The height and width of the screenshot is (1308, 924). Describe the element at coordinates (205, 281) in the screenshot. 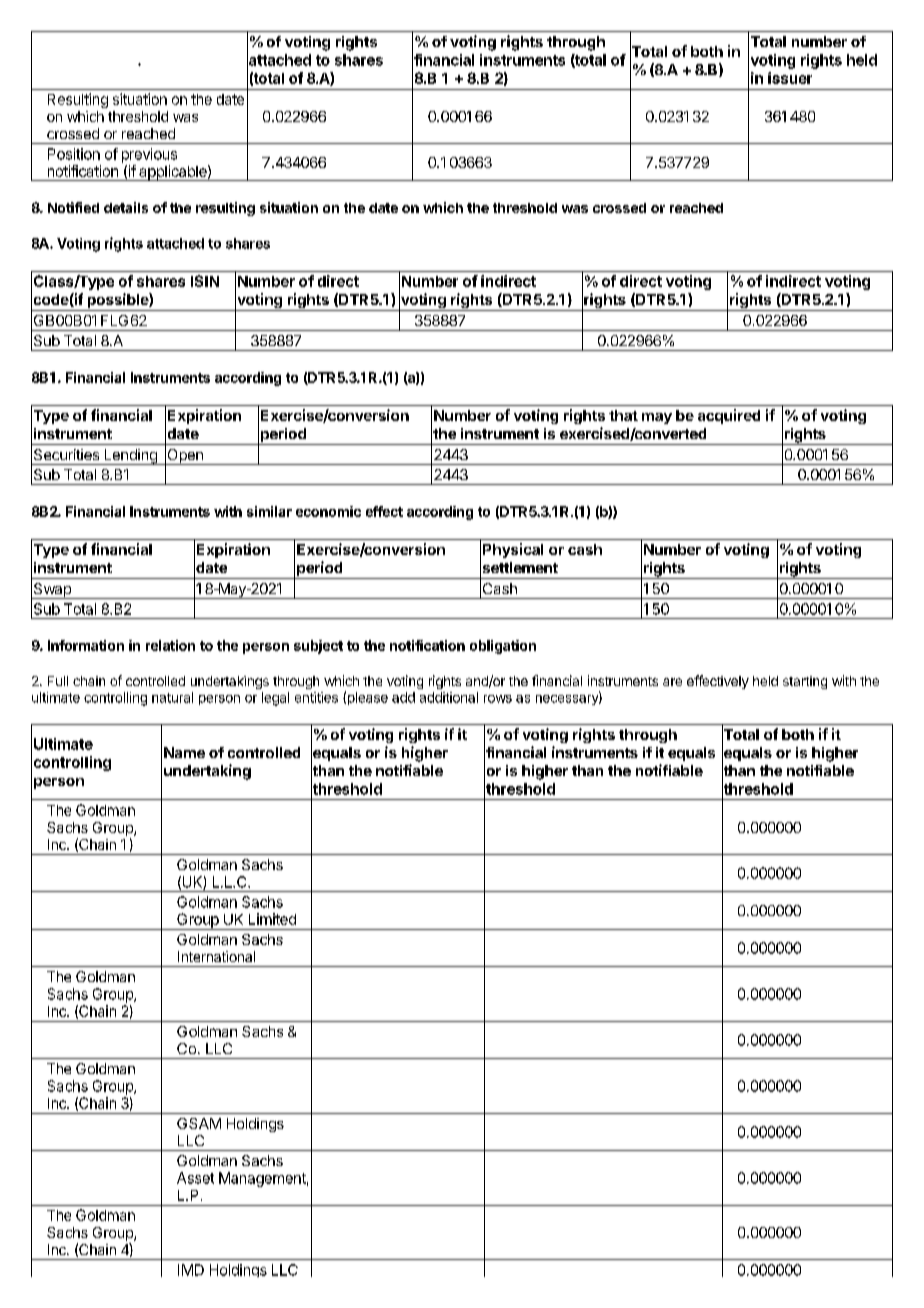

I see `ISIN` at that location.
